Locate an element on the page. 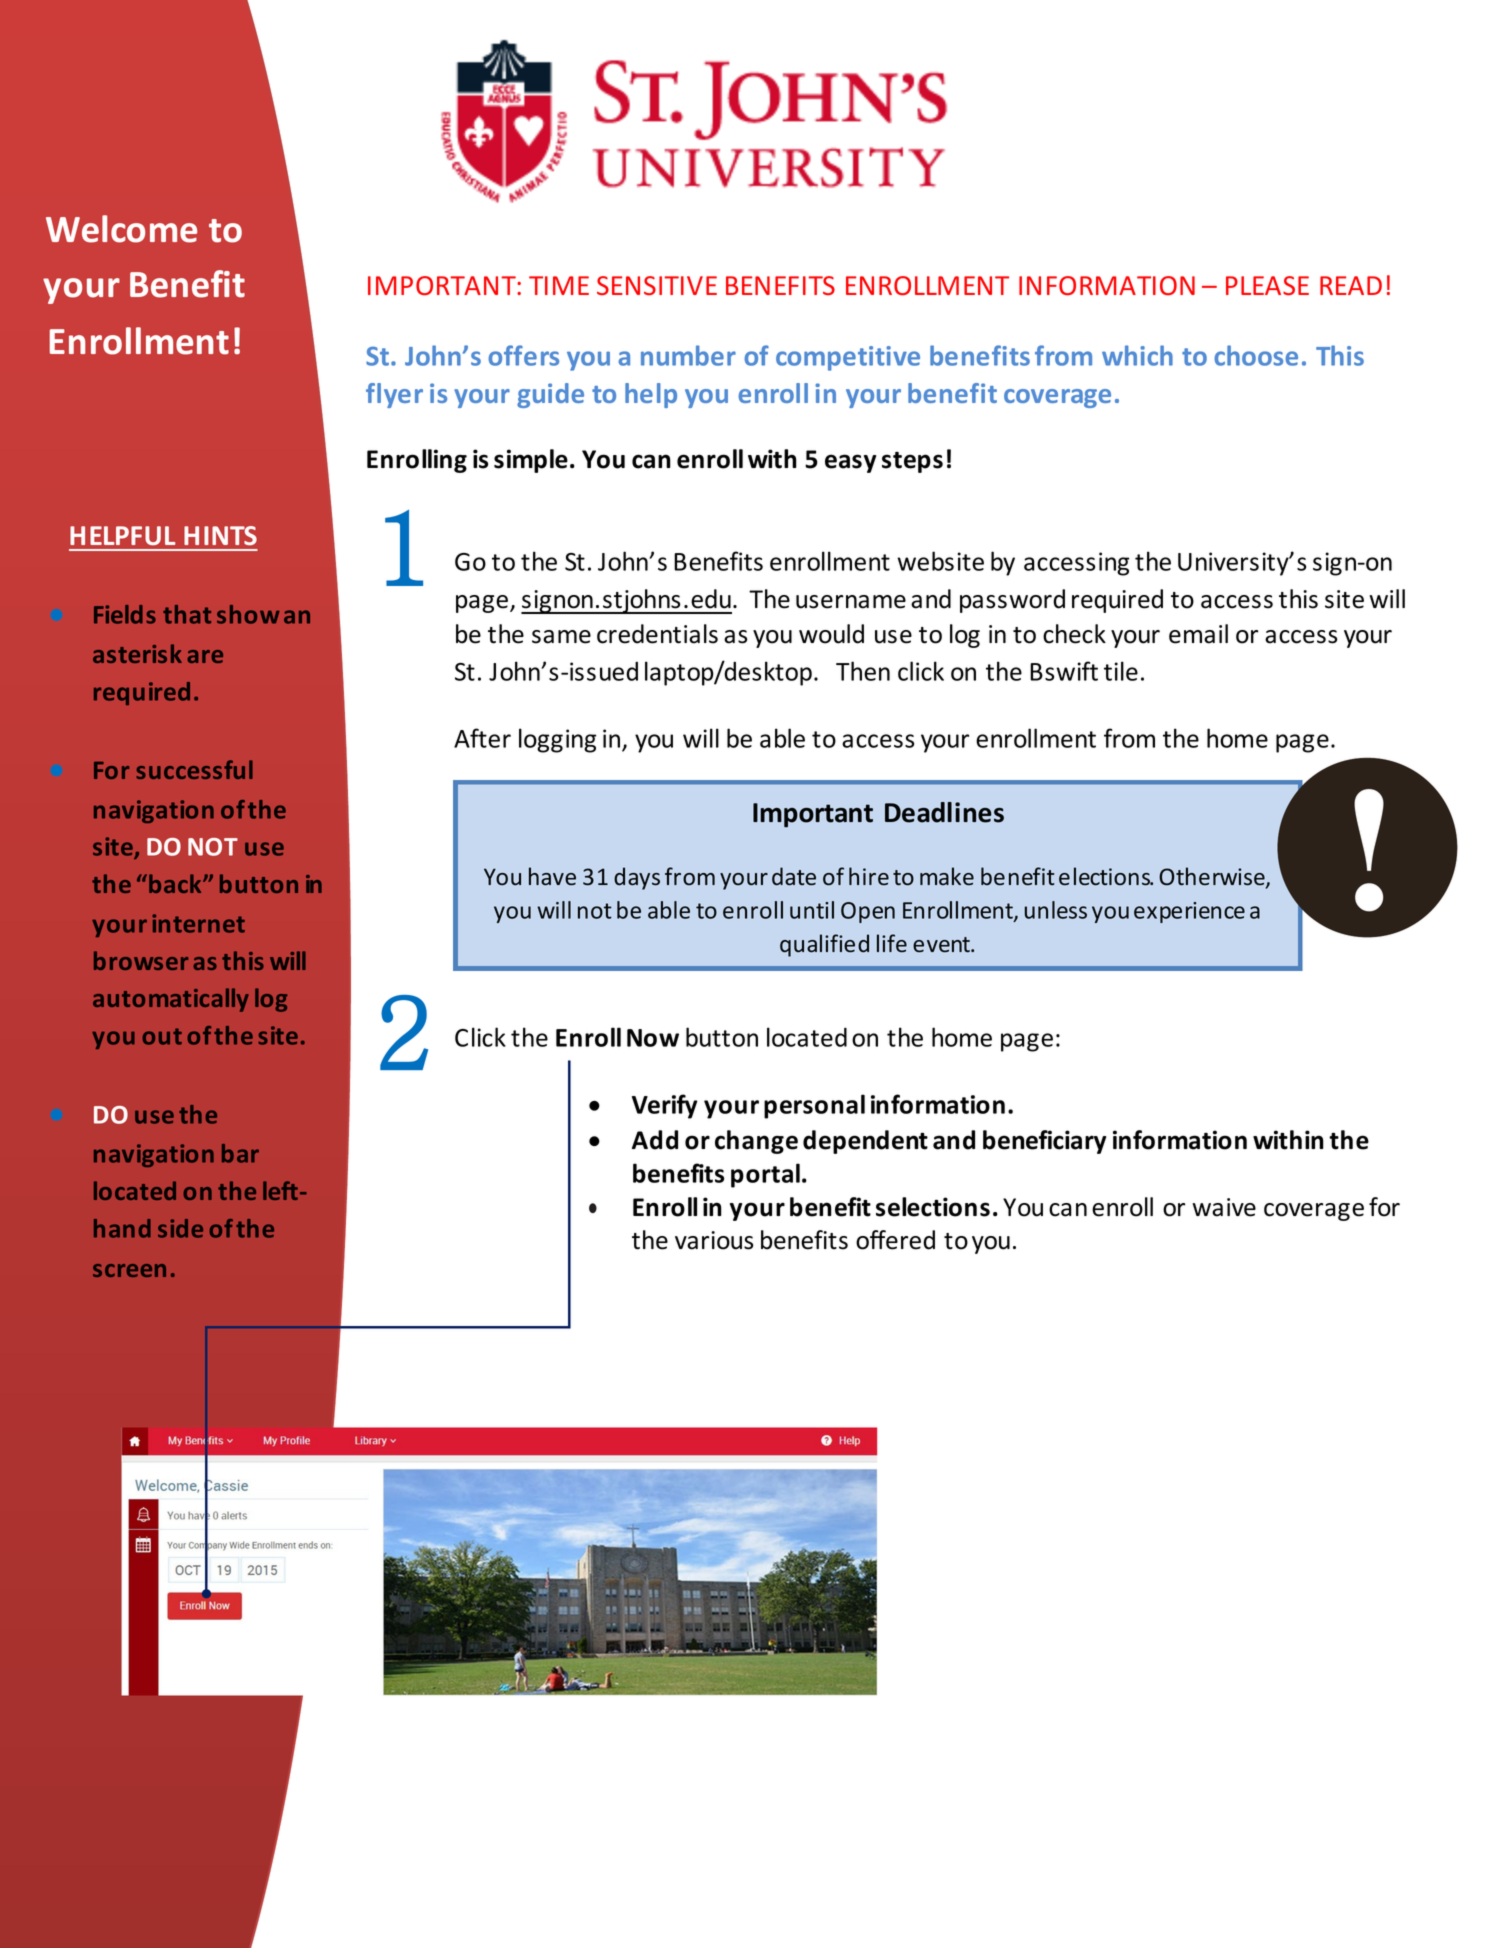  Welcome is located at coordinates (121, 229).
